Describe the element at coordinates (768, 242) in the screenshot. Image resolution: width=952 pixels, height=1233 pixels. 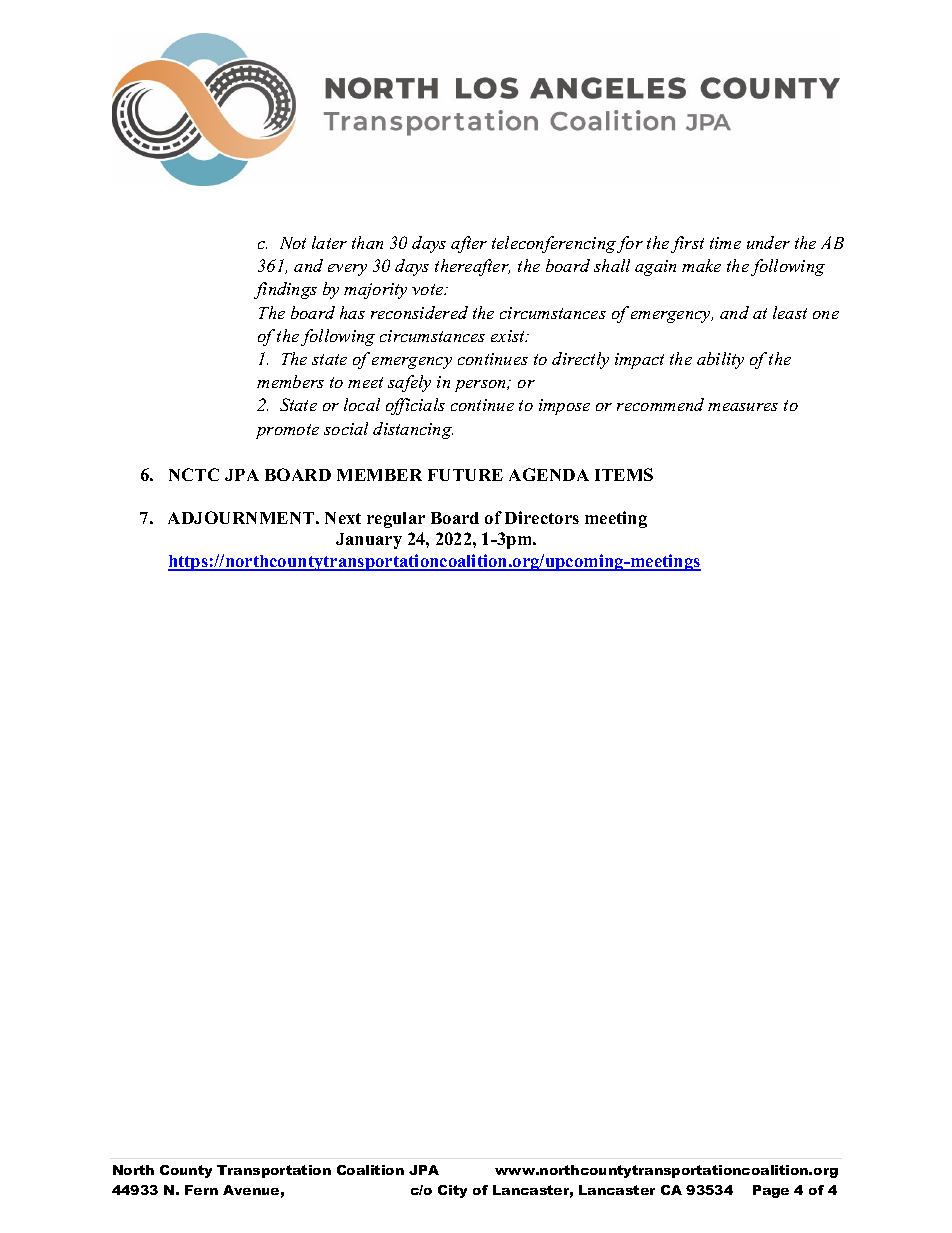
I see `under` at that location.
